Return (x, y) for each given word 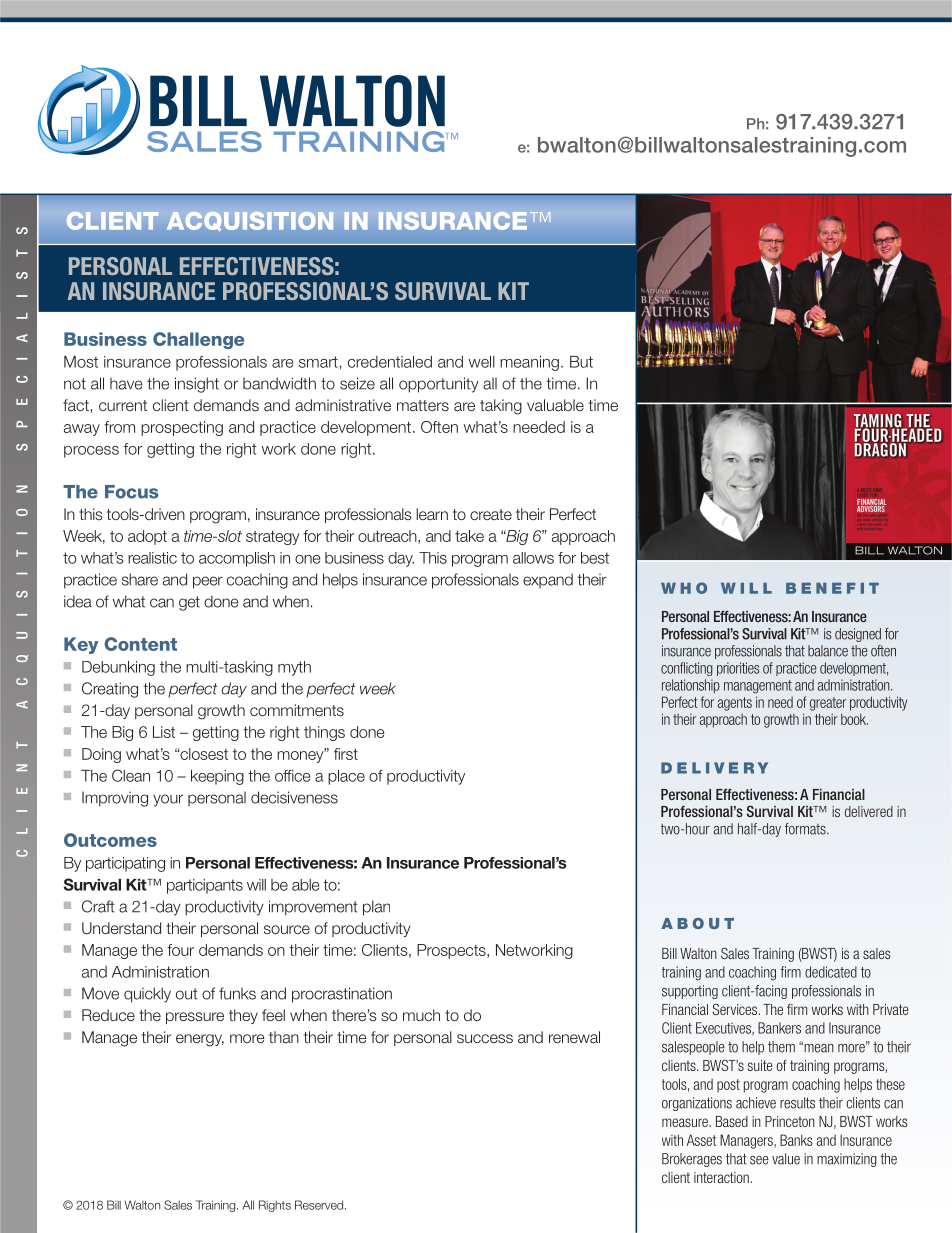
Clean (131, 775)
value (786, 1159)
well (482, 362)
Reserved (320, 1205)
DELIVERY (714, 768)
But (581, 362)
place (346, 777)
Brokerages (692, 1160)
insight (197, 385)
